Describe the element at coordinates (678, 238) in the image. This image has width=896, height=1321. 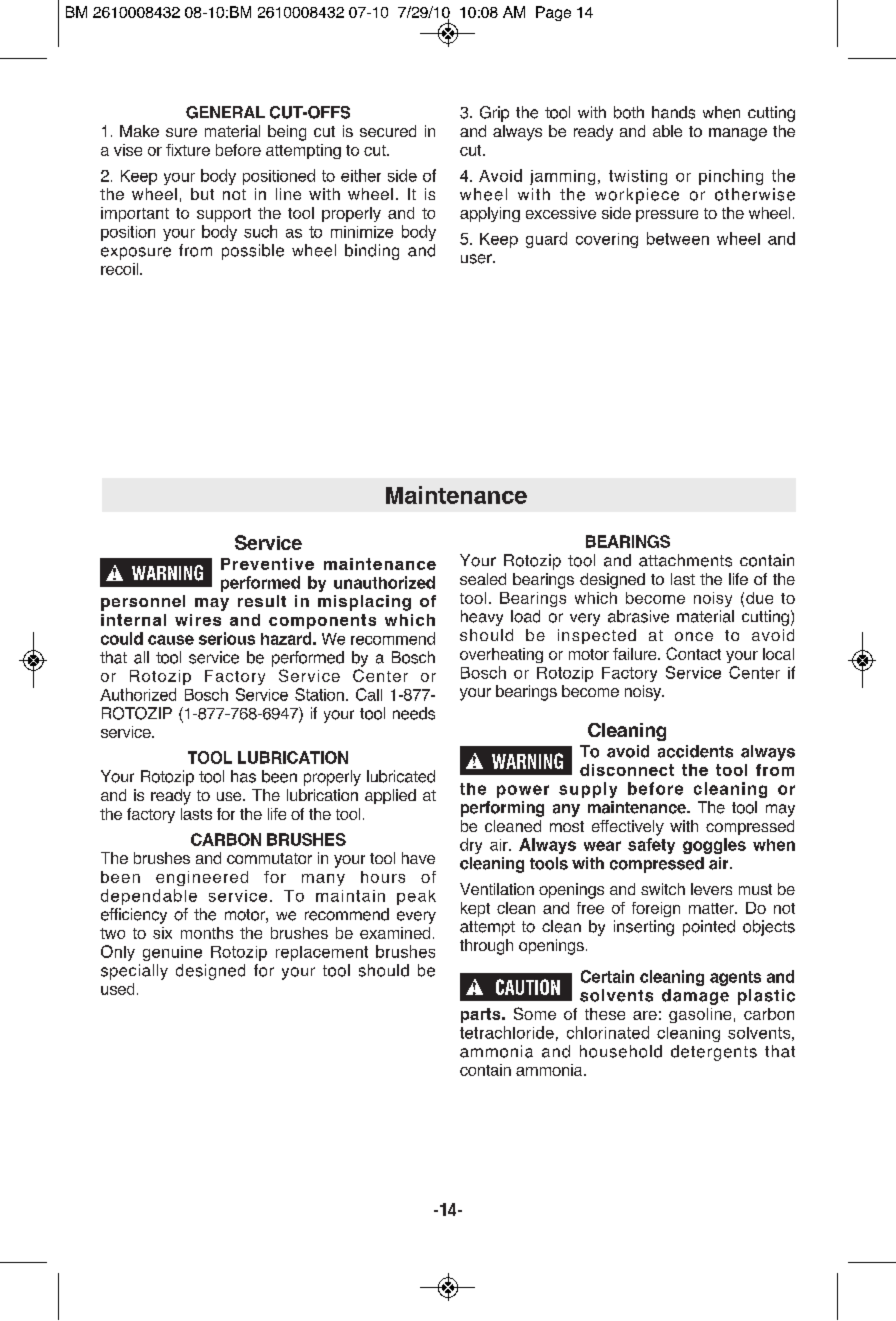
I see `between` at that location.
